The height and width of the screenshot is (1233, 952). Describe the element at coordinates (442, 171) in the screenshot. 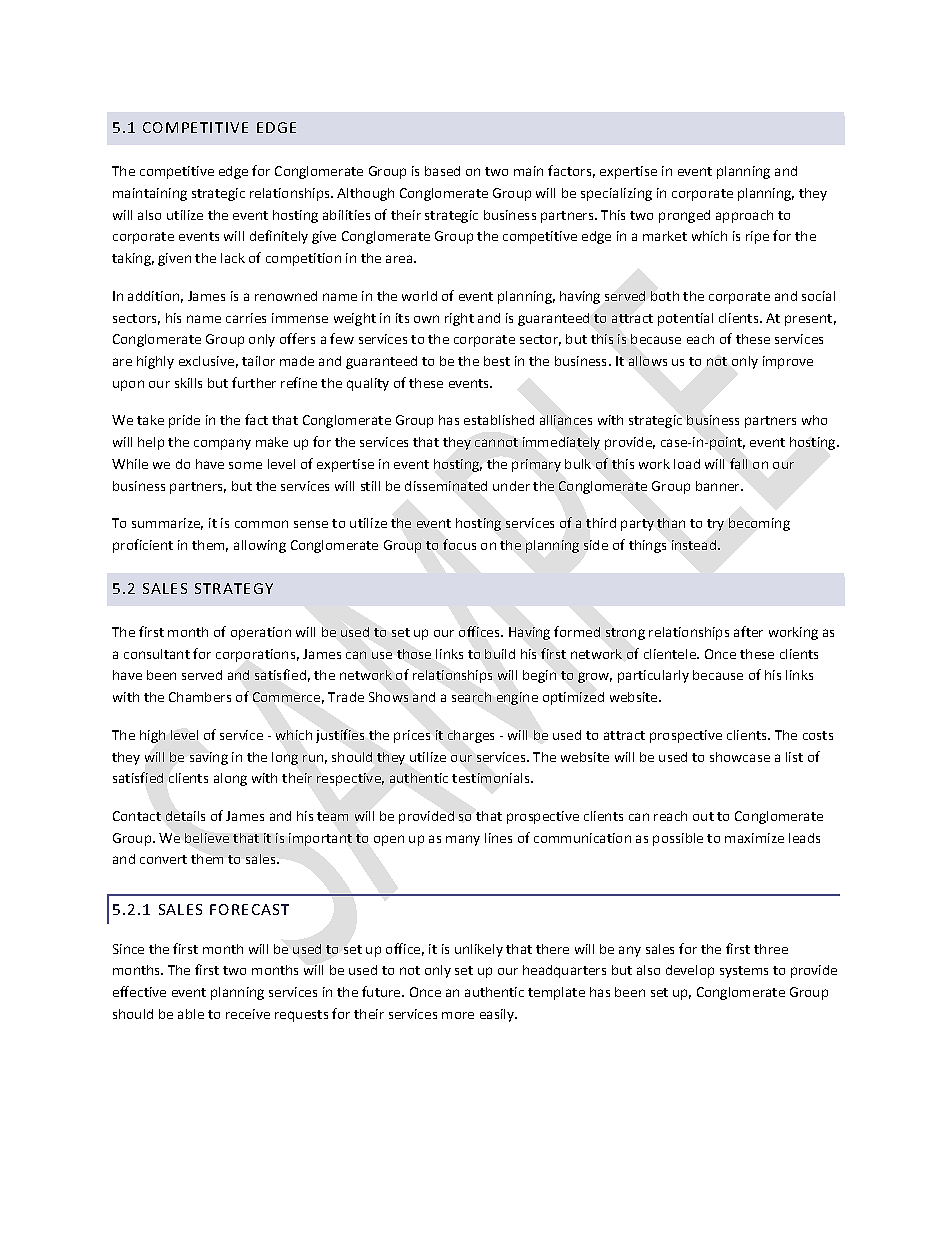

I see `based` at that location.
